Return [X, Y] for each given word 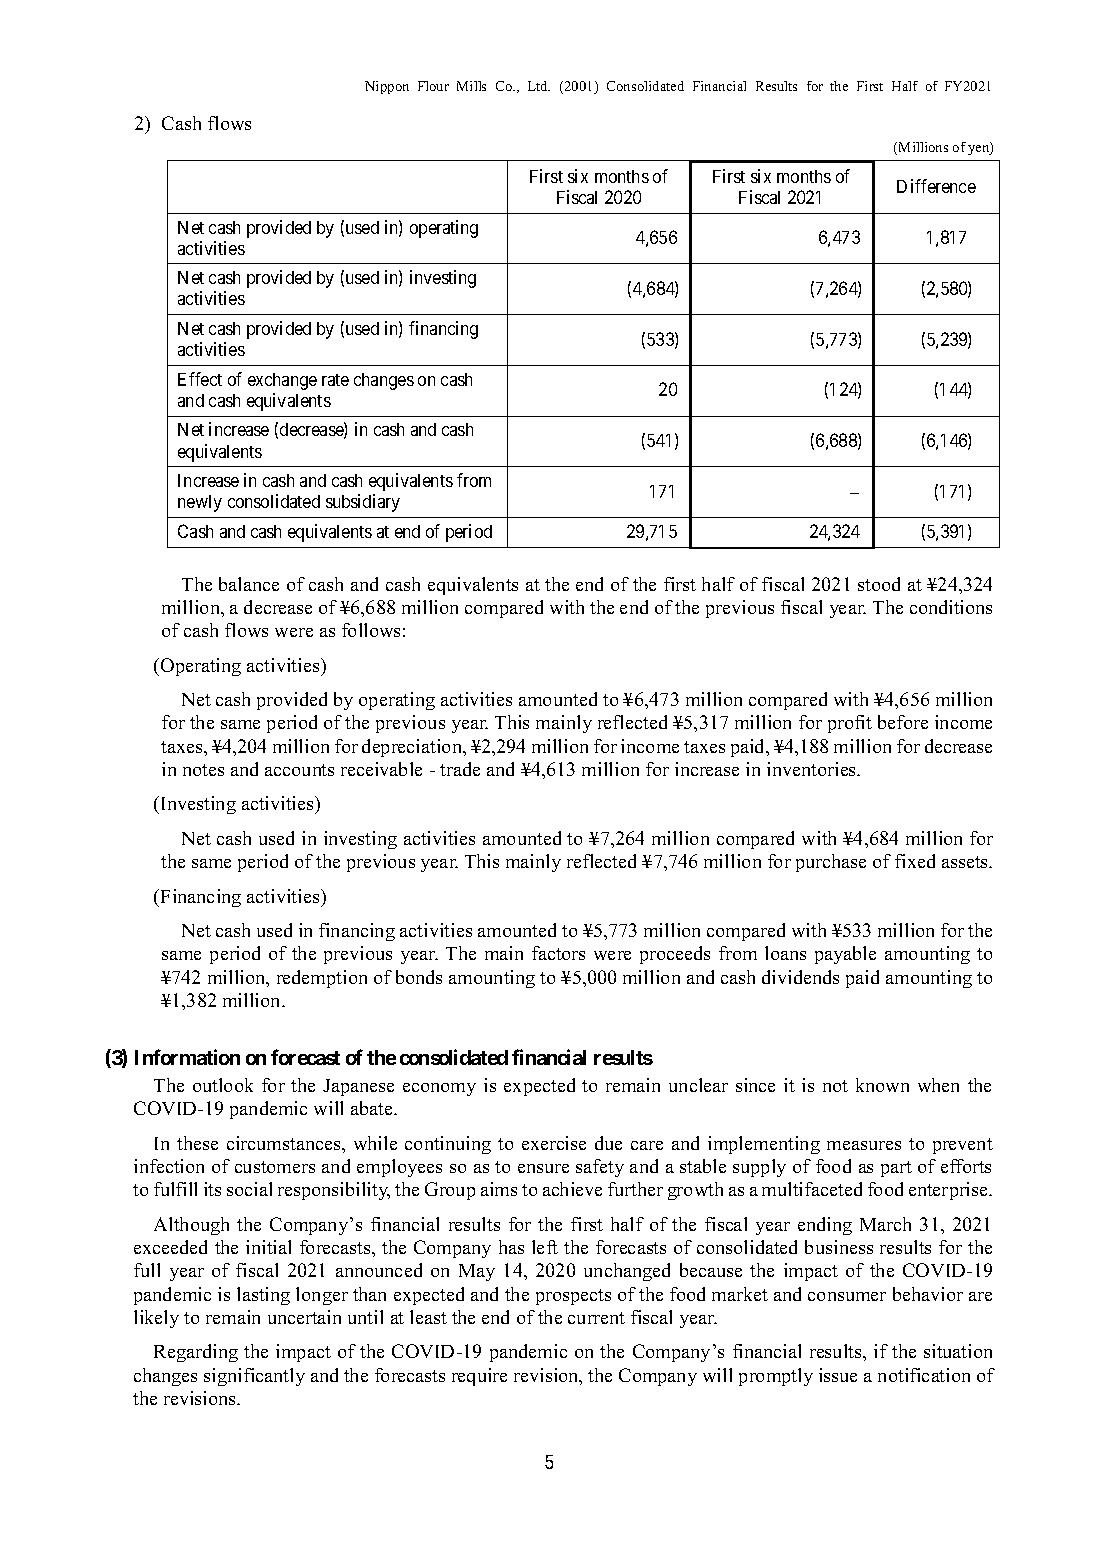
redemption [322, 979]
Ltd [539, 86]
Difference [936, 186]
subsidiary [363, 503]
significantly [254, 1377]
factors [558, 953]
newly [200, 503]
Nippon [387, 87]
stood [879, 584]
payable [845, 955]
